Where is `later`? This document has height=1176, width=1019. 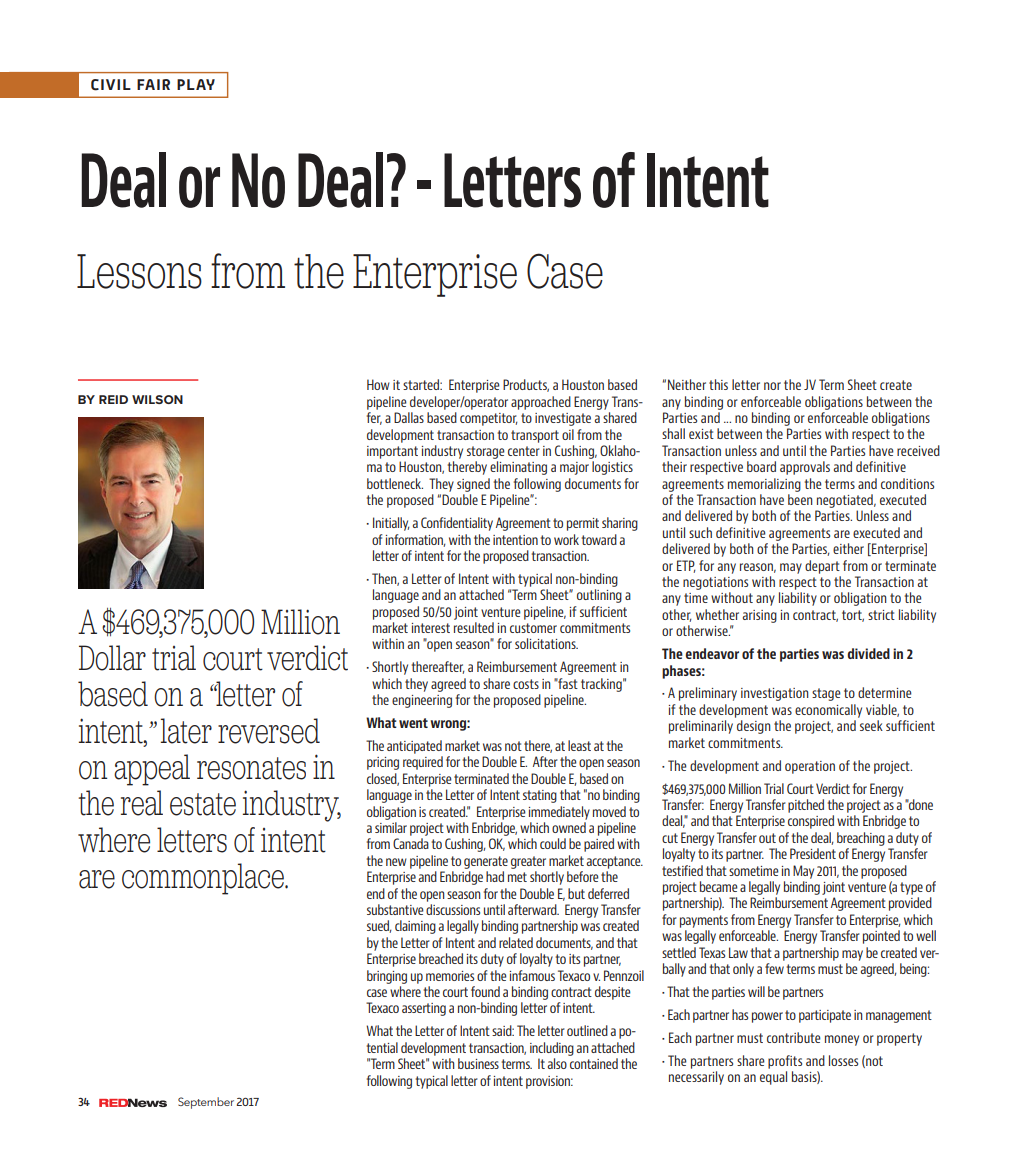 later is located at coordinates (186, 731).
